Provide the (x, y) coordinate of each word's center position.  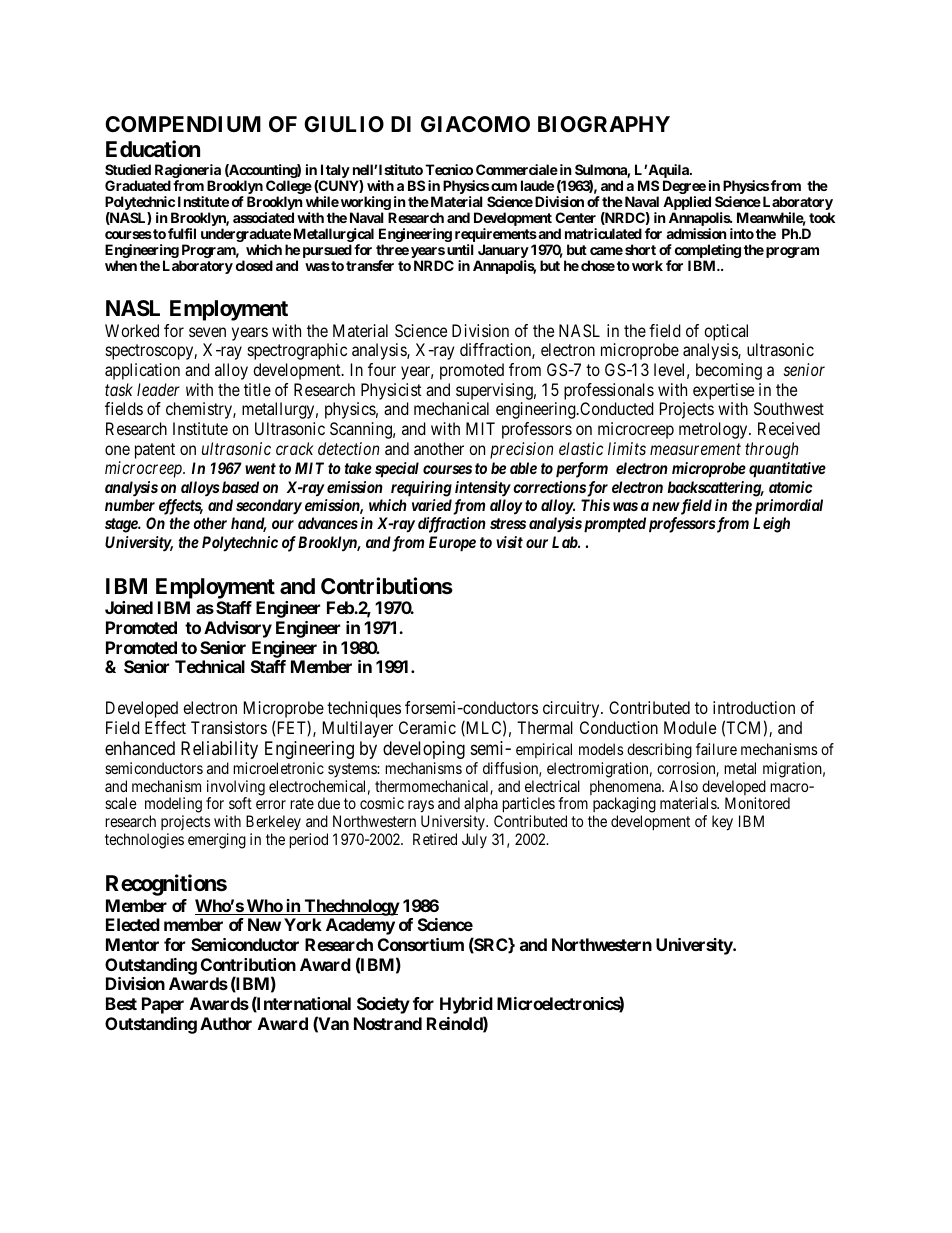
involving (236, 789)
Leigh (771, 525)
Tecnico (449, 169)
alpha (482, 806)
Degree (684, 188)
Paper (163, 1005)
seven (207, 332)
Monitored (757, 803)
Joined (129, 607)
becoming (729, 371)
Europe (452, 544)
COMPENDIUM (183, 124)
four (382, 369)
